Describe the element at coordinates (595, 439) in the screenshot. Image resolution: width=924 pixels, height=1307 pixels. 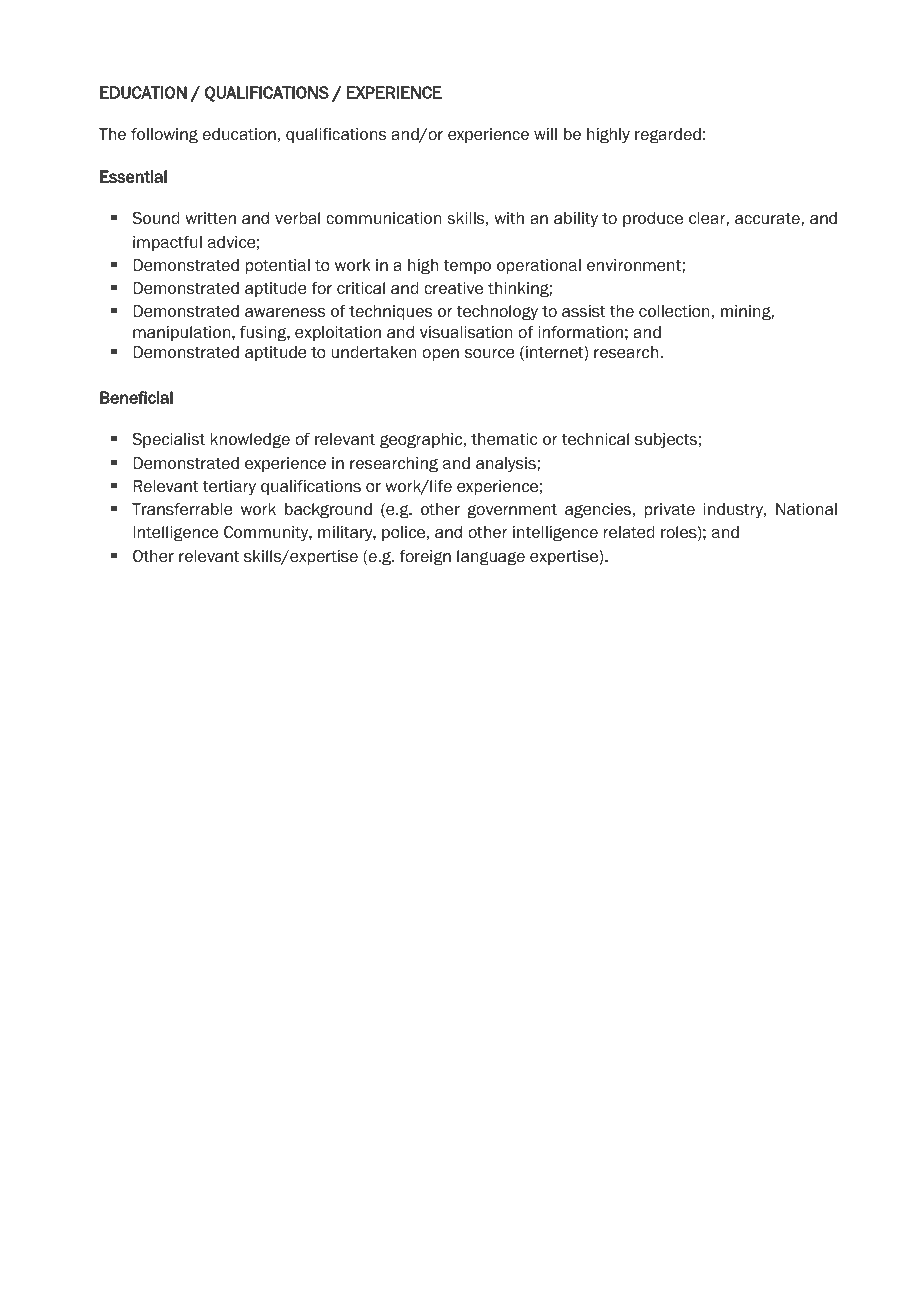
I see `technical` at that location.
